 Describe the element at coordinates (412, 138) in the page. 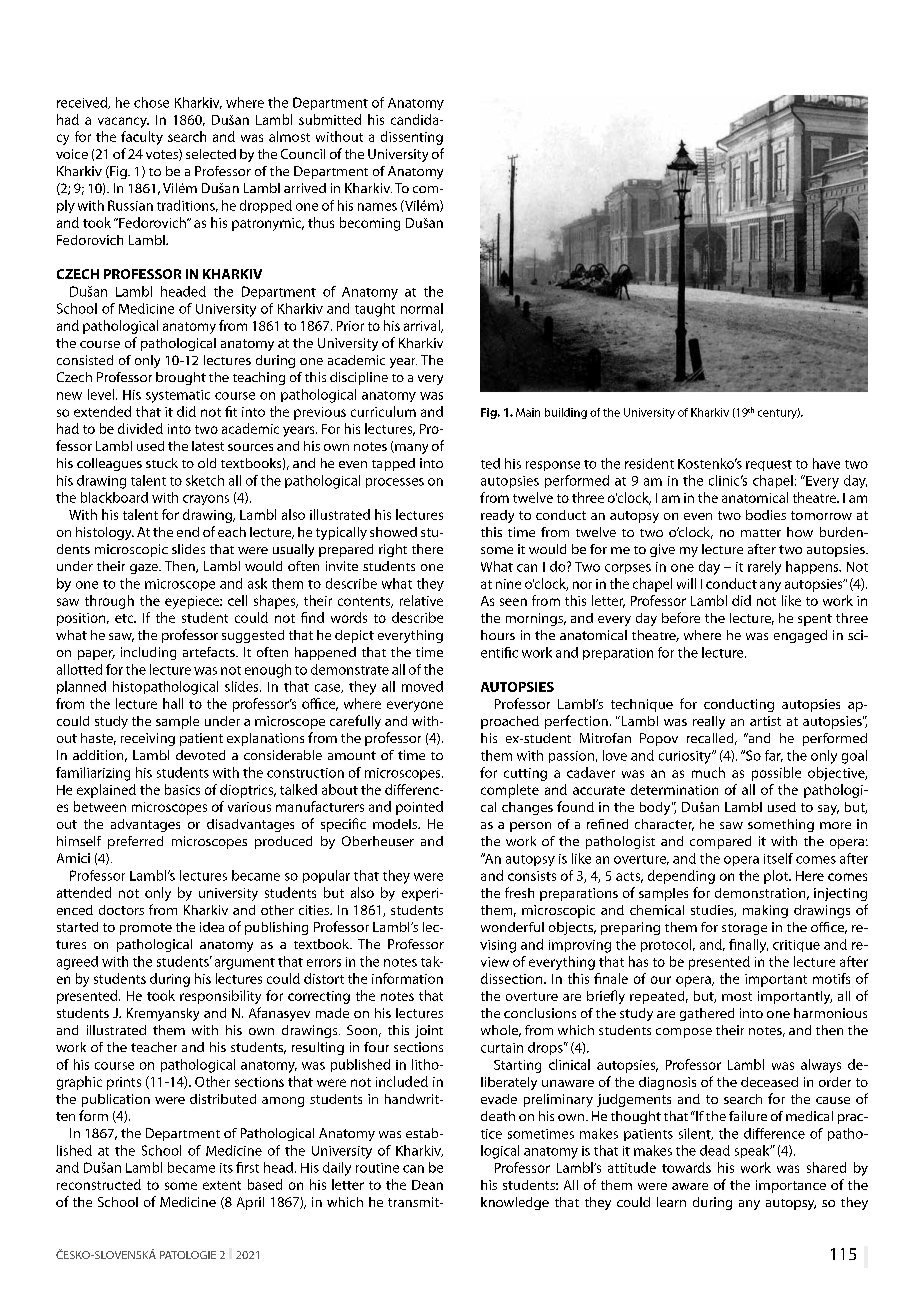

I see `dissenting` at that location.
